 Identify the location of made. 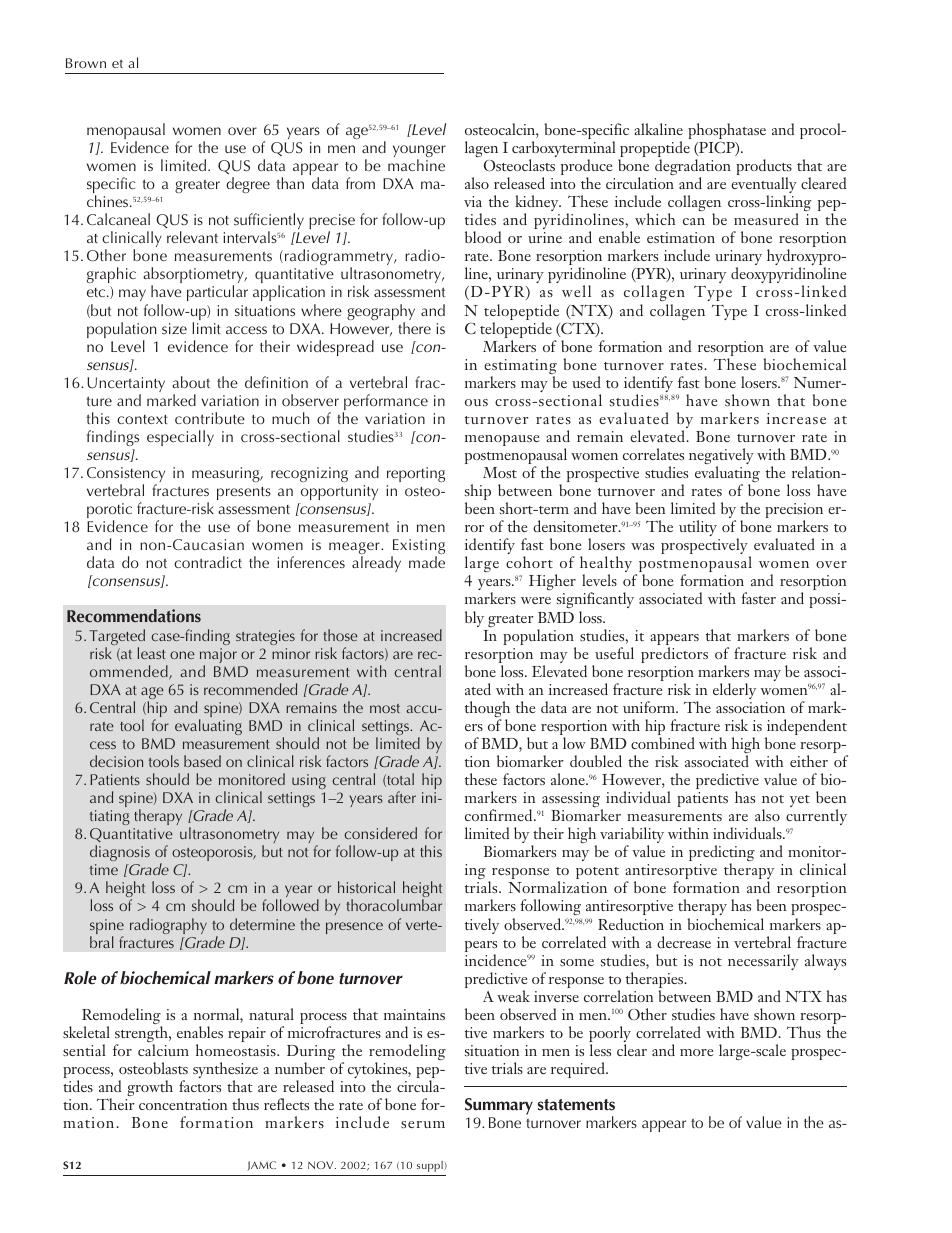
(427, 562).
